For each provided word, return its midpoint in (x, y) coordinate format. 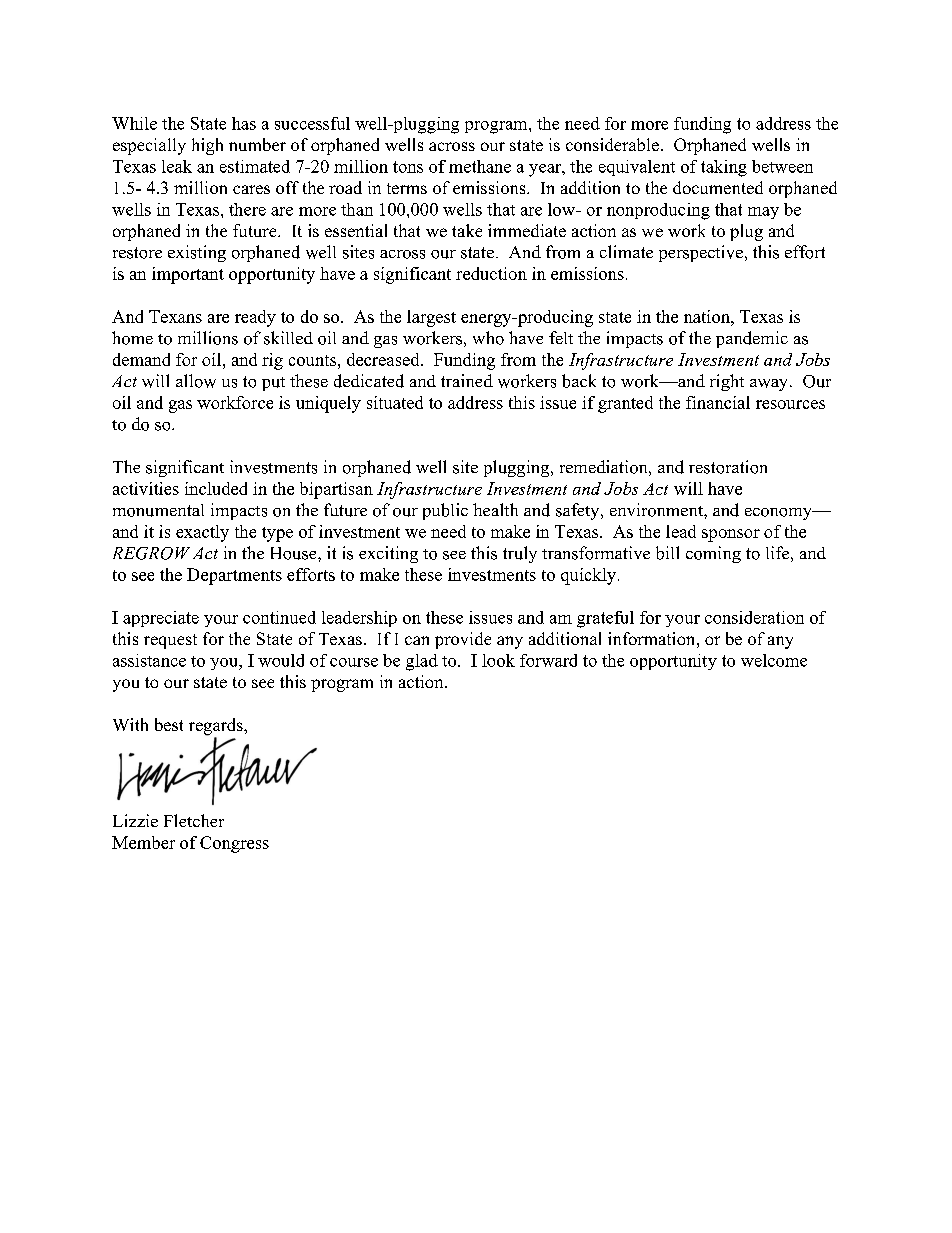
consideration (754, 617)
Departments (234, 576)
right (727, 382)
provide (463, 640)
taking (724, 168)
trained (467, 380)
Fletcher (194, 820)
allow (196, 381)
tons (408, 167)
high (207, 146)
